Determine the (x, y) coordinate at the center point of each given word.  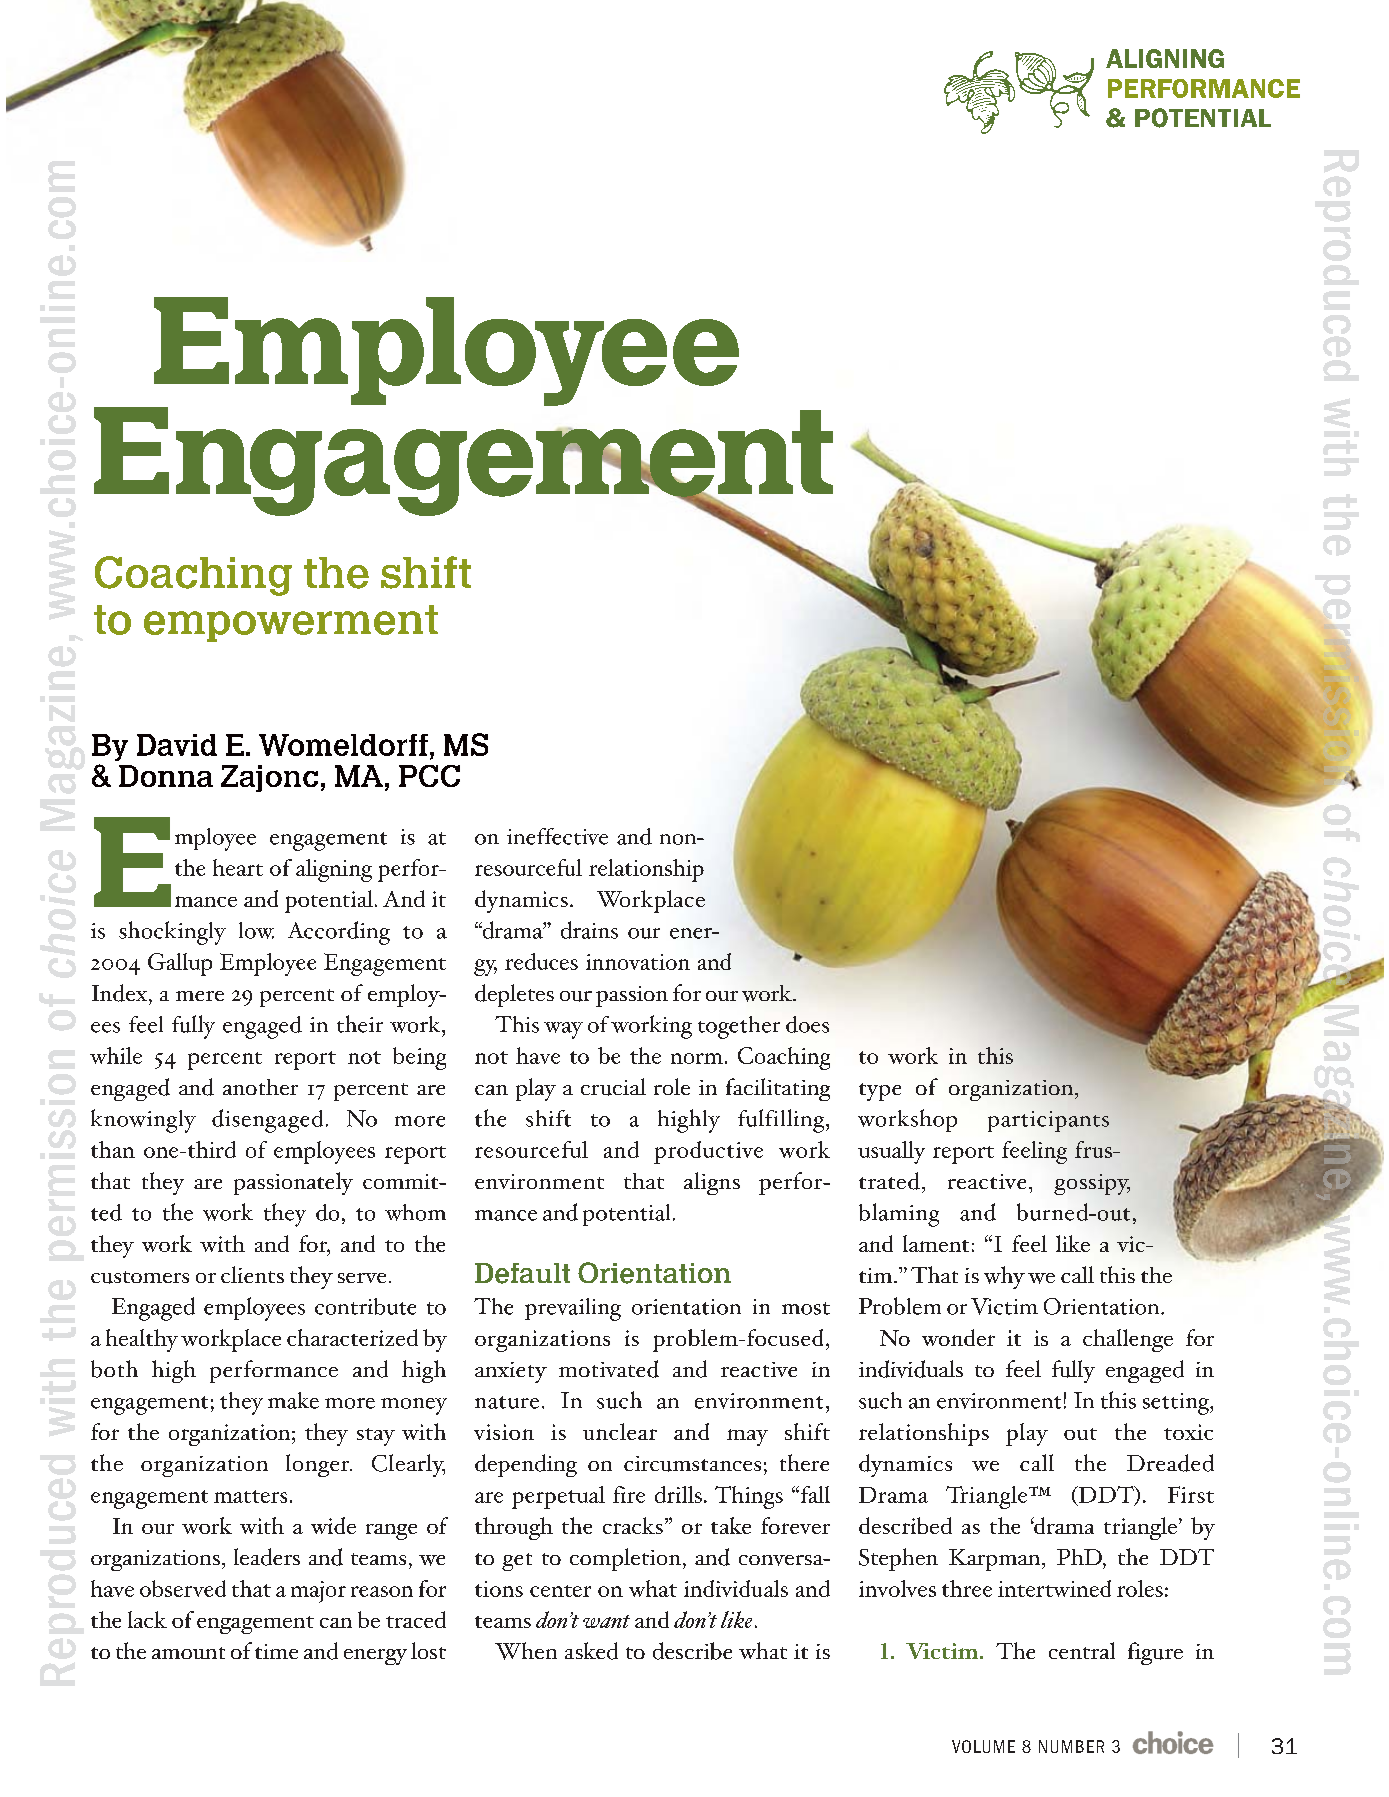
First (1191, 1494)
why (1004, 1277)
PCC (429, 776)
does (807, 1024)
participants (1048, 1121)
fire (629, 1494)
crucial (613, 1087)
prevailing (573, 1309)
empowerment (291, 623)
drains (589, 930)
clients (252, 1274)
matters (250, 1496)
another (260, 1087)
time (276, 1651)
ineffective (557, 836)
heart (238, 867)
